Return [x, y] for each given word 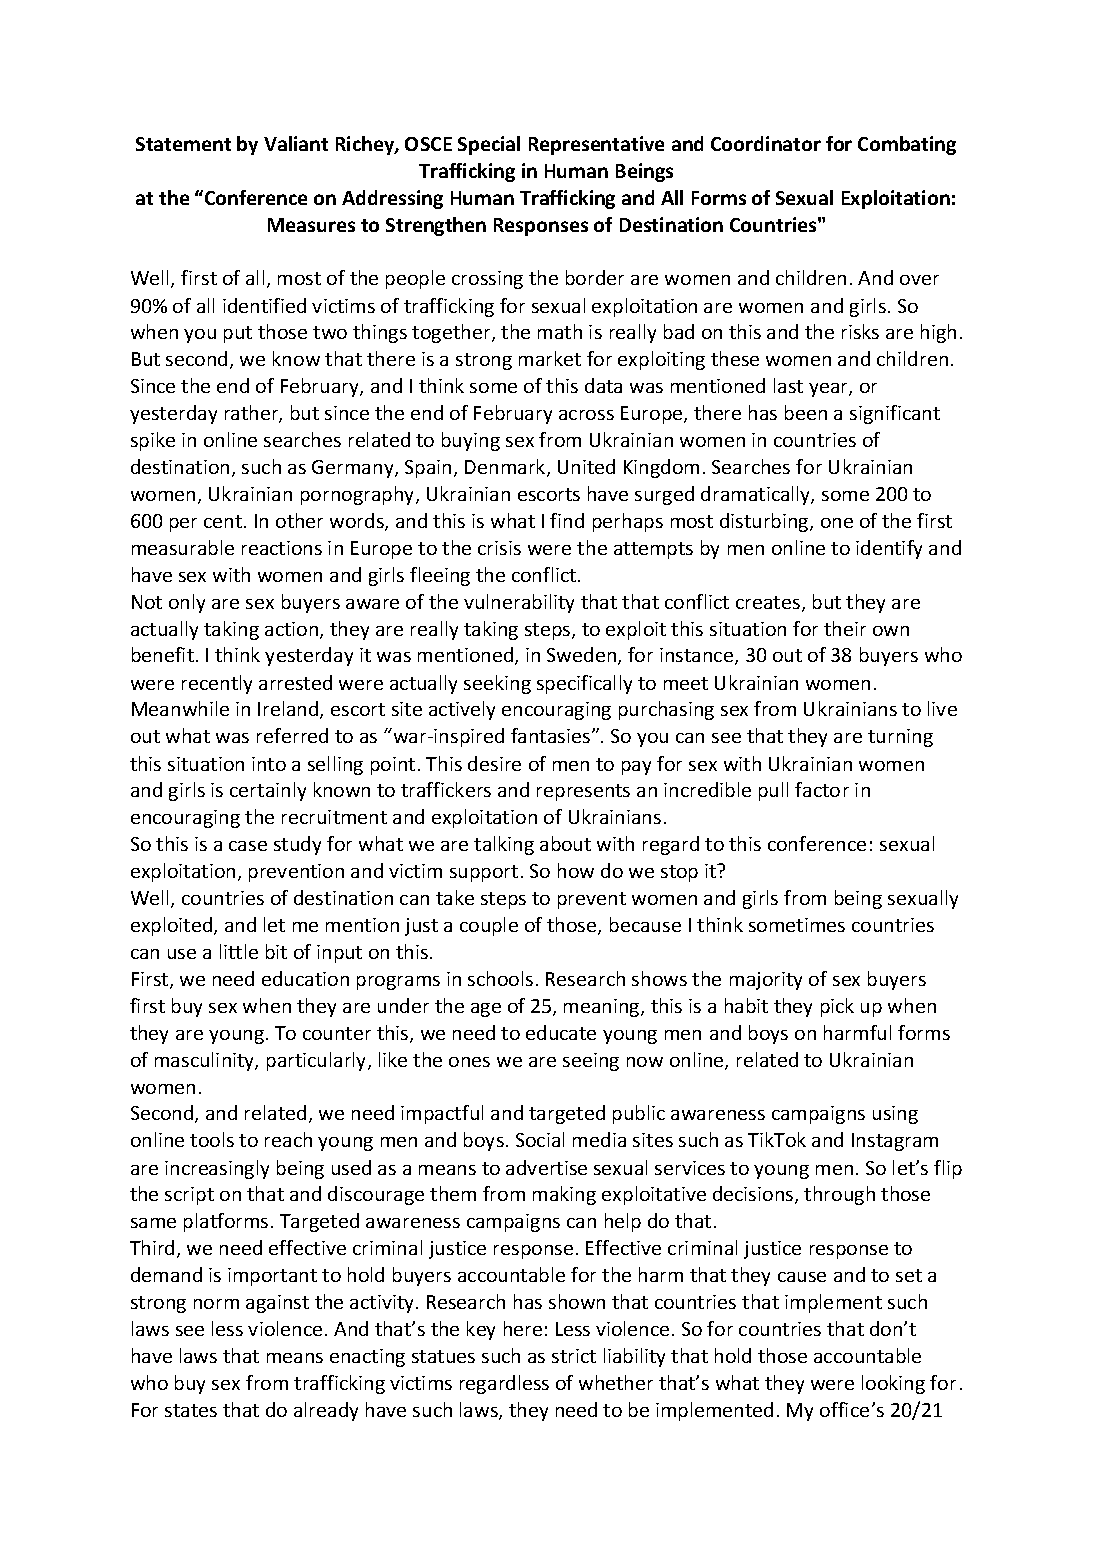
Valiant [296, 143]
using [895, 1115]
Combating [907, 145]
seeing [591, 1062]
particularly [318, 1061]
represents [583, 792]
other [299, 520]
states [191, 1410]
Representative [596, 145]
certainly [268, 791]
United [586, 466]
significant [895, 414]
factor [822, 789]
